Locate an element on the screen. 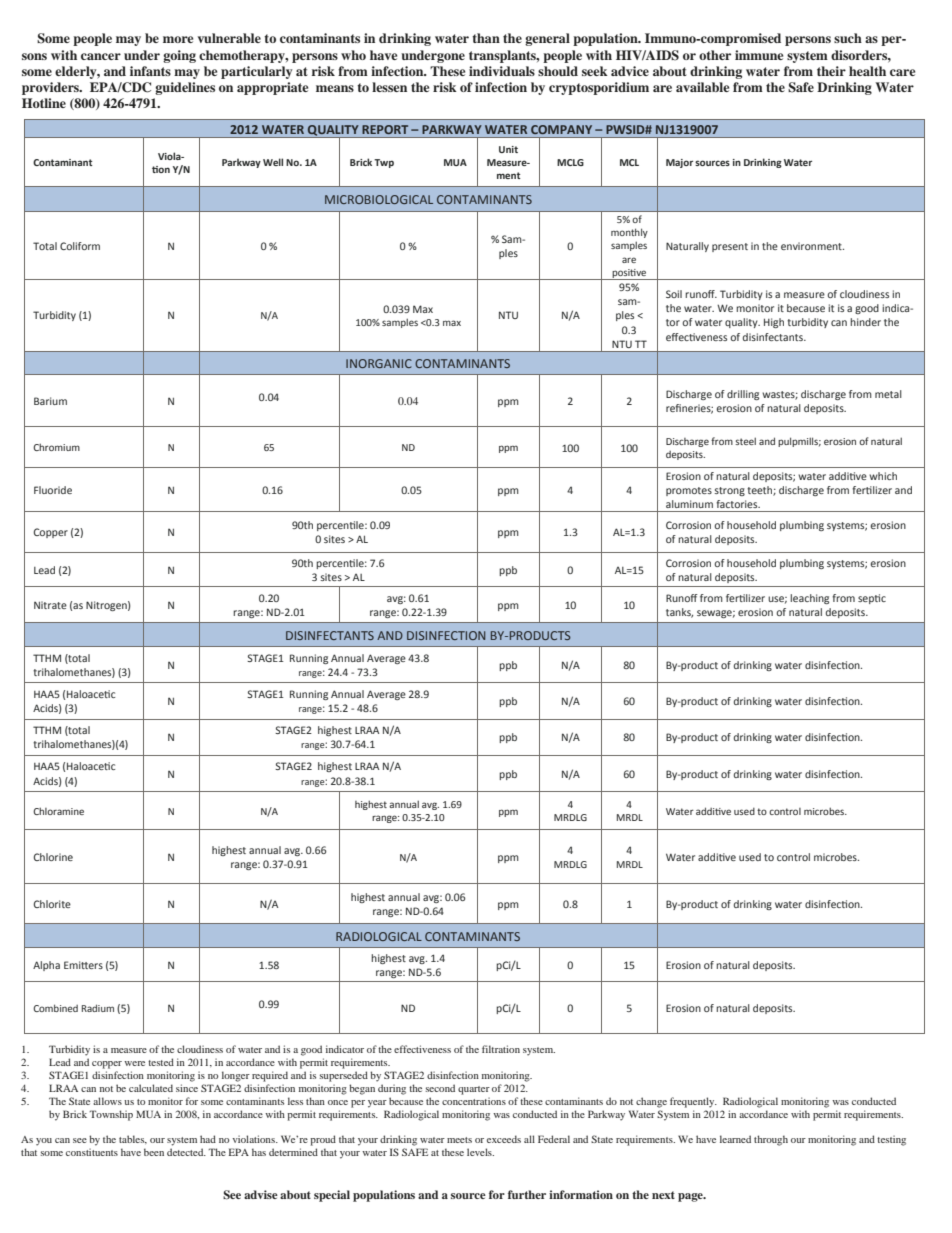 Image resolution: width=952 pixels, height=1233 pixels. their is located at coordinates (831, 71).
